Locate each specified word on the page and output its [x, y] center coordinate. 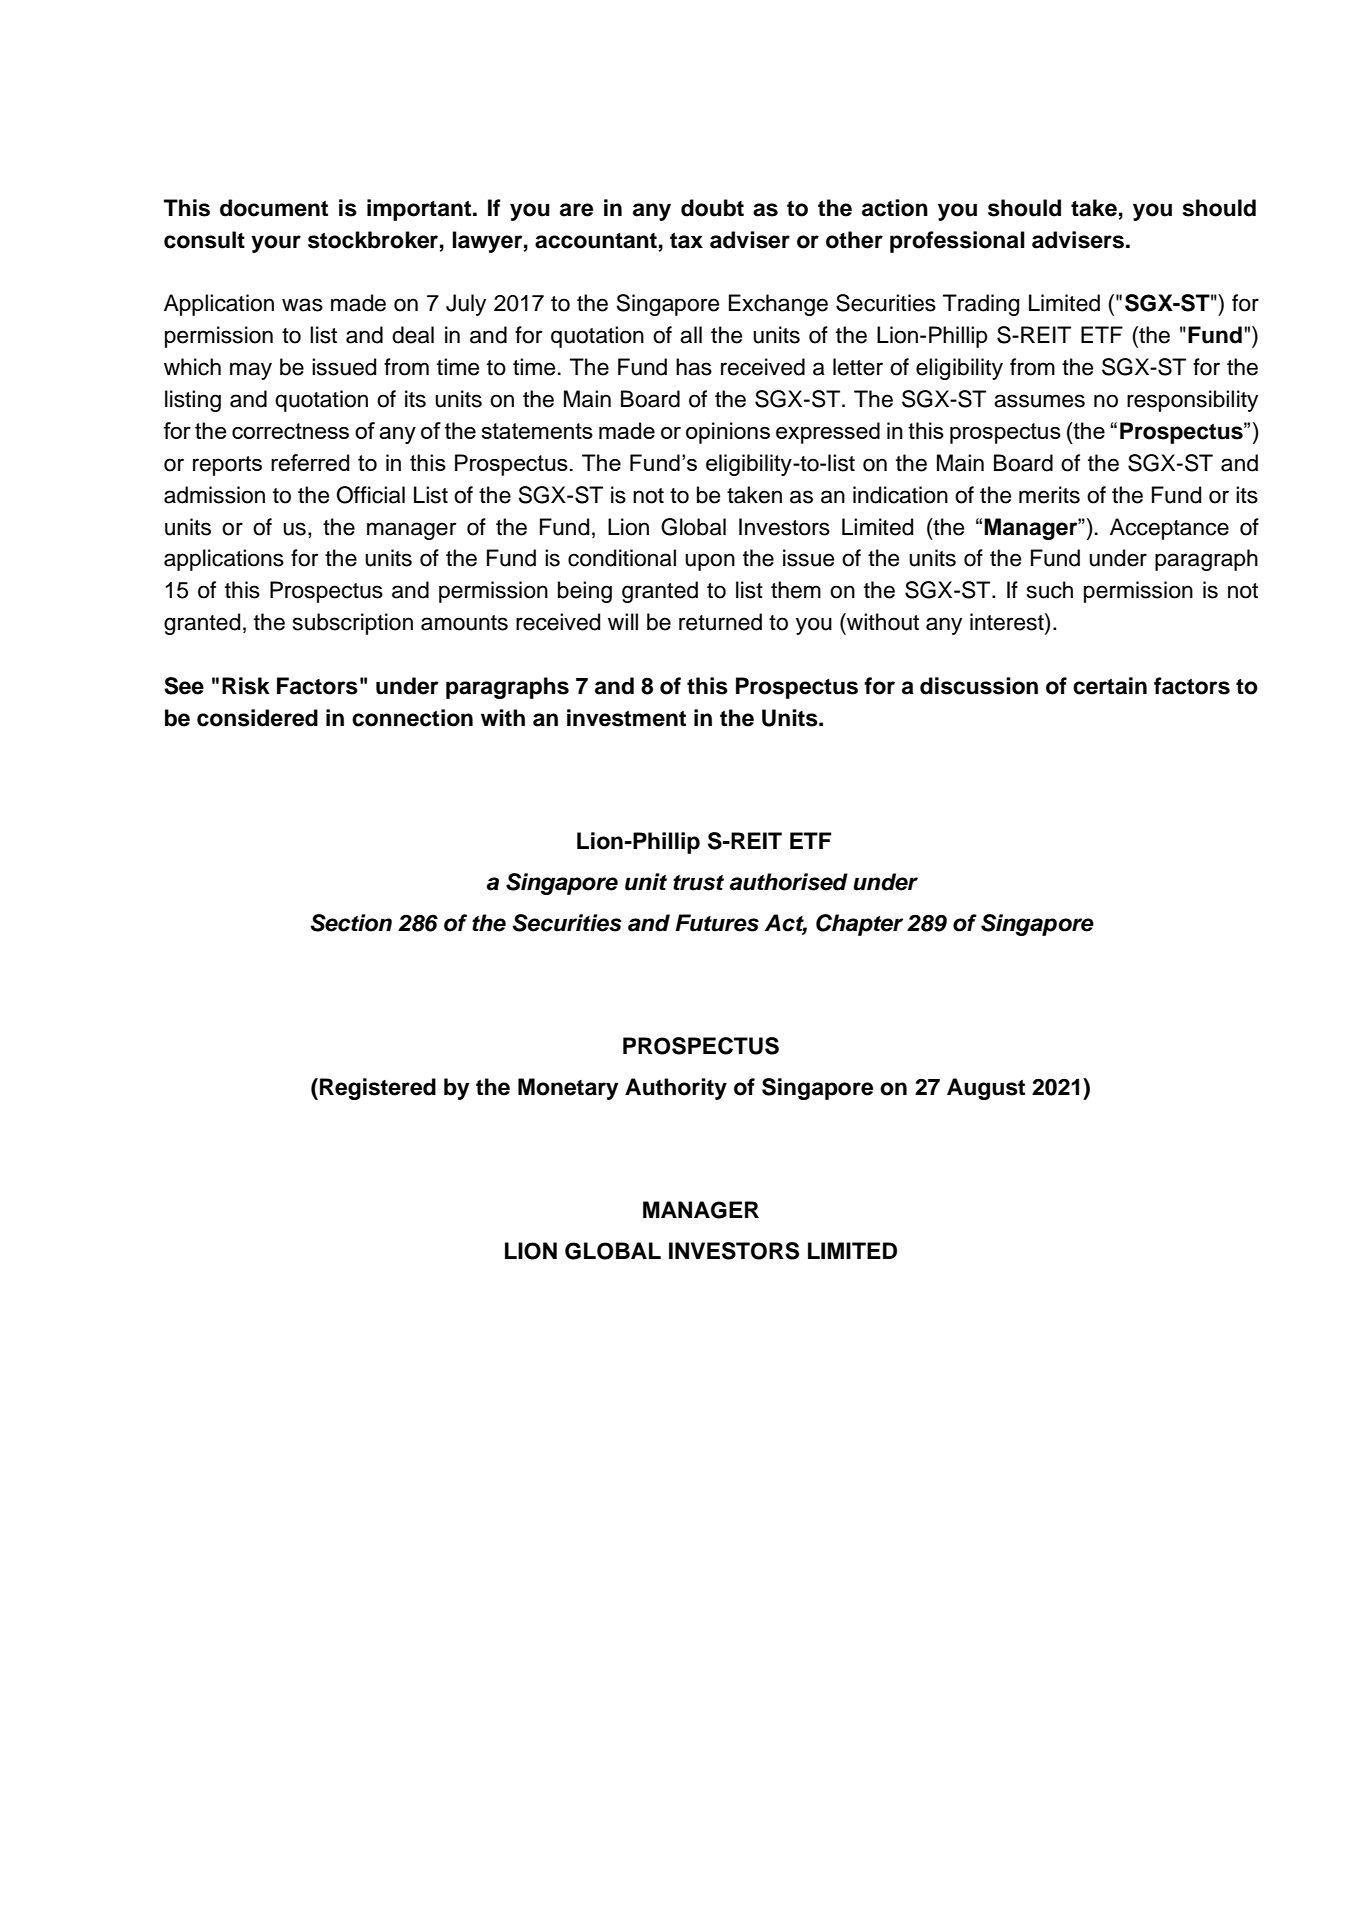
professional [957, 242]
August [986, 1089]
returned [720, 622]
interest [1008, 622]
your [276, 244]
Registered [378, 1089]
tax [686, 241]
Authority [676, 1089]
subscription [353, 624]
